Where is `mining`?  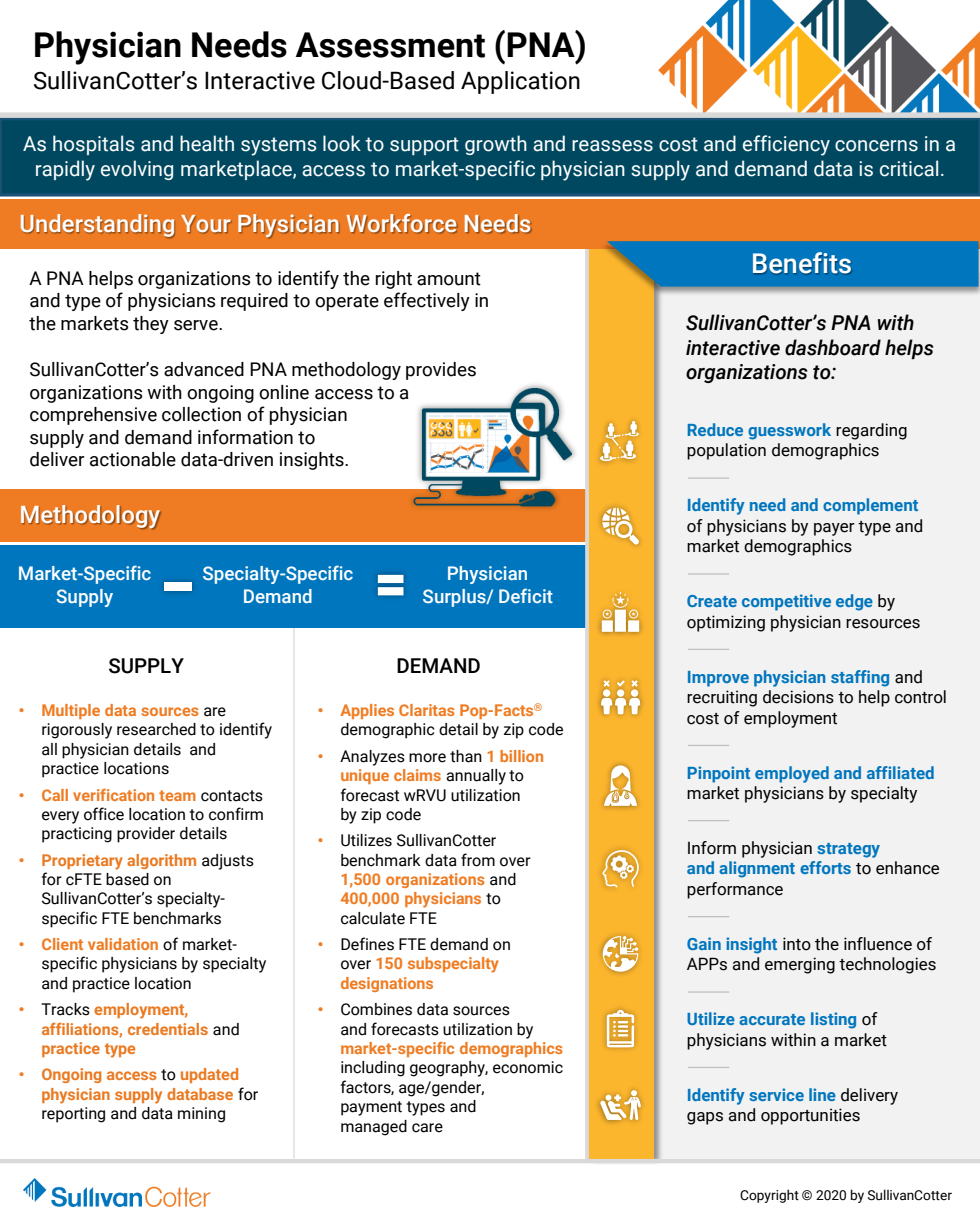 mining is located at coordinates (201, 1115).
